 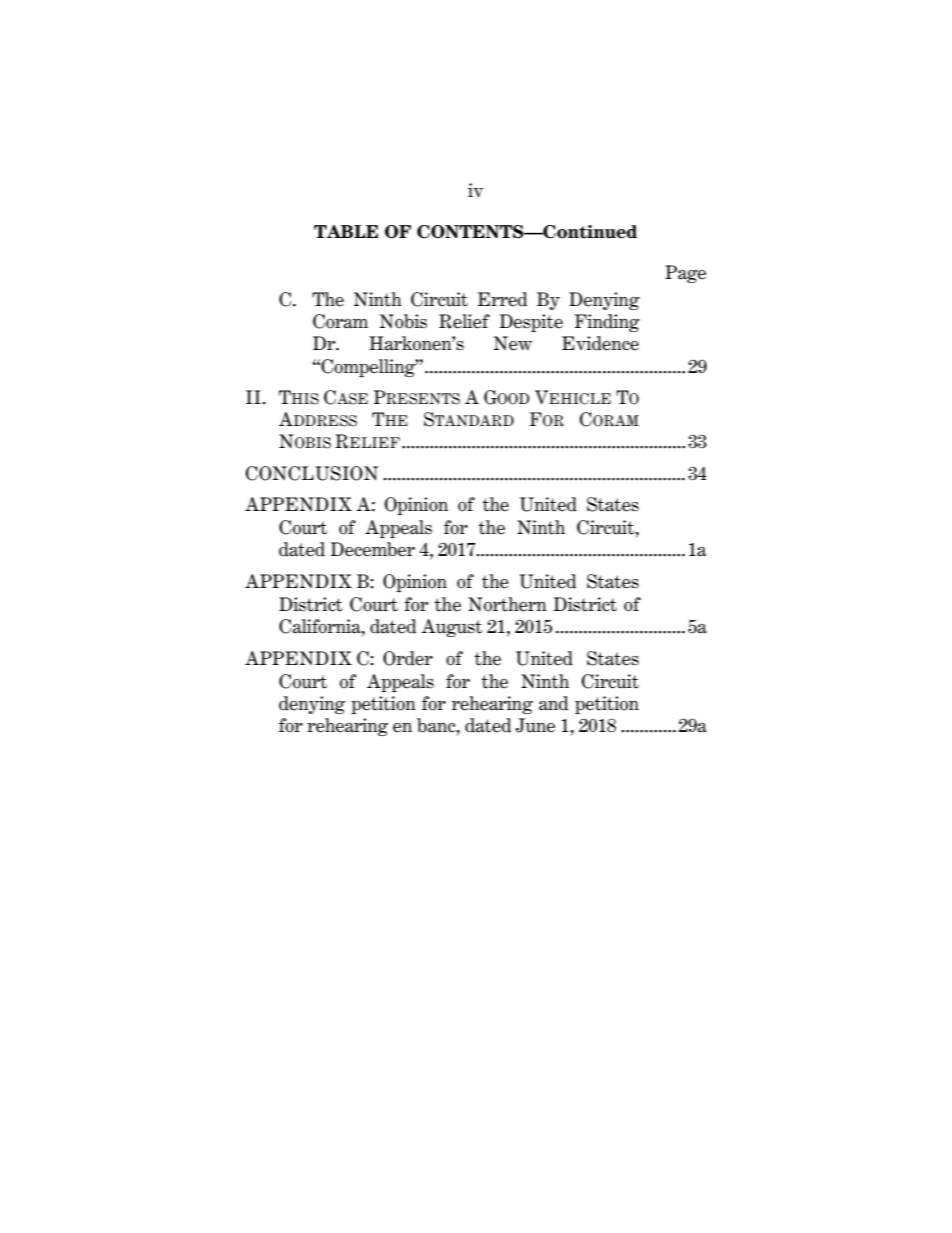 I want to click on Evidence, so click(x=600, y=343).
